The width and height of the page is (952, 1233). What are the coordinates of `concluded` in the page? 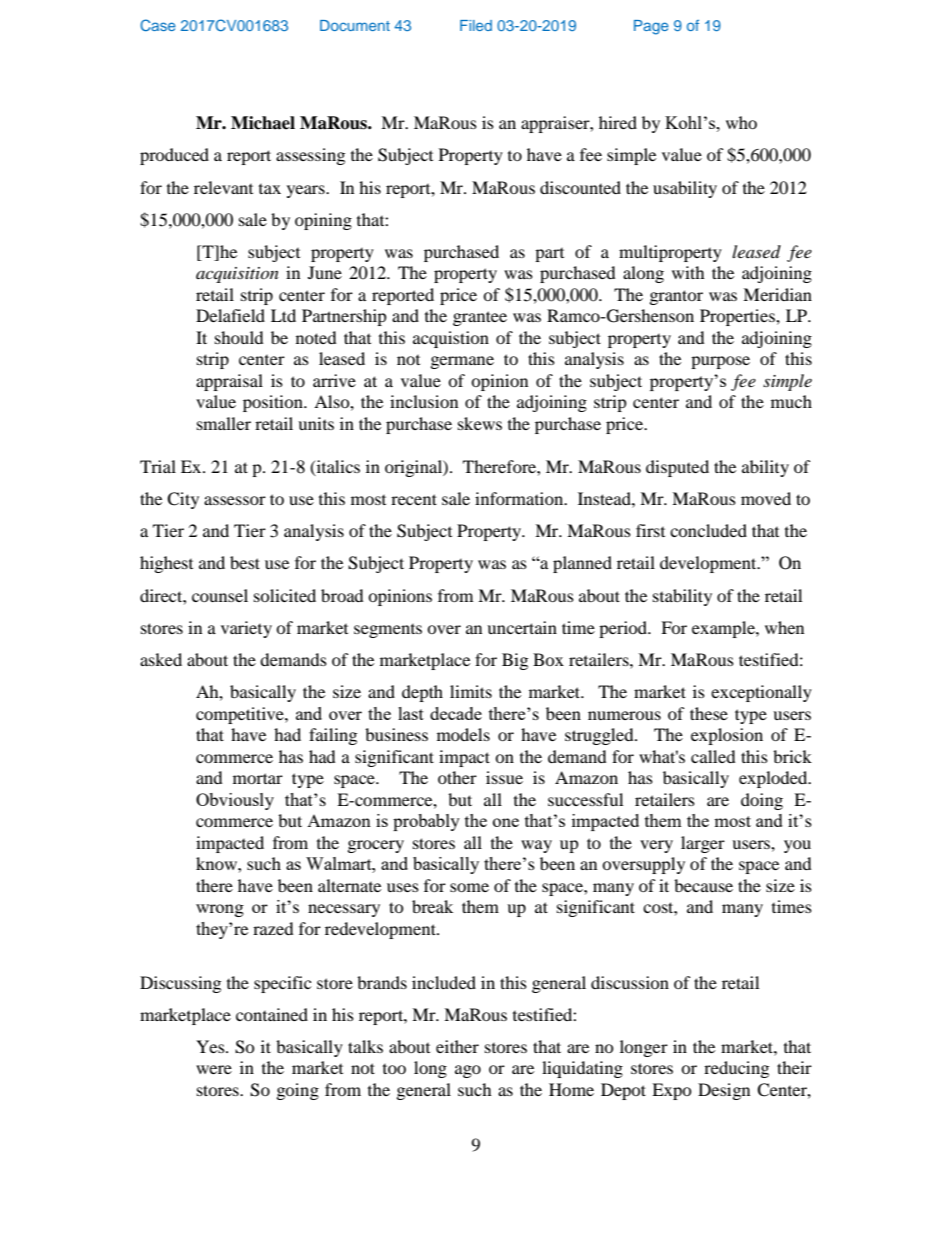 It's located at (708, 530).
